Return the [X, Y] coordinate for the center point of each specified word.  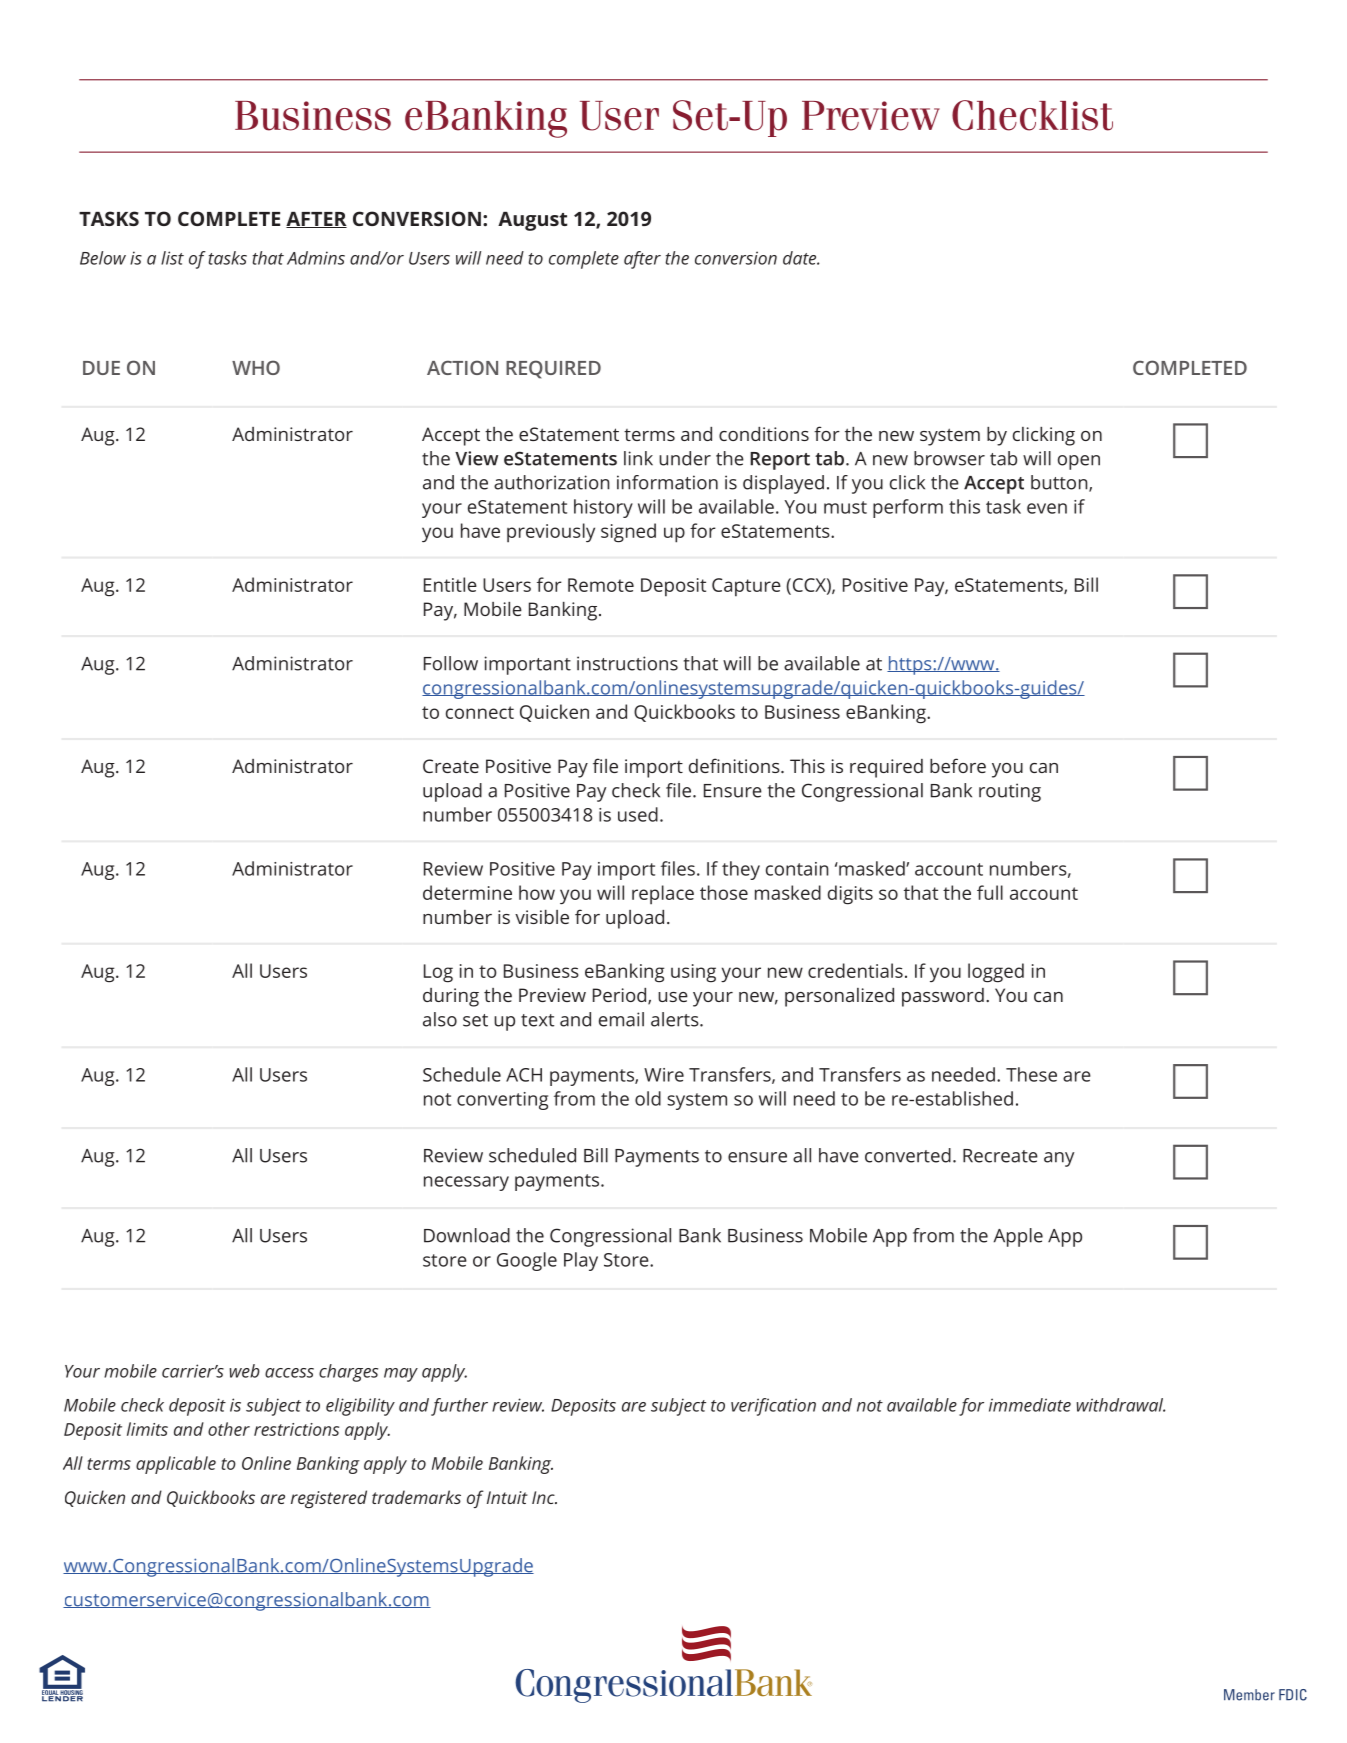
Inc [544, 1497]
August [533, 221]
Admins [316, 258]
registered [329, 1499]
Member [1249, 1695]
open [1079, 462]
